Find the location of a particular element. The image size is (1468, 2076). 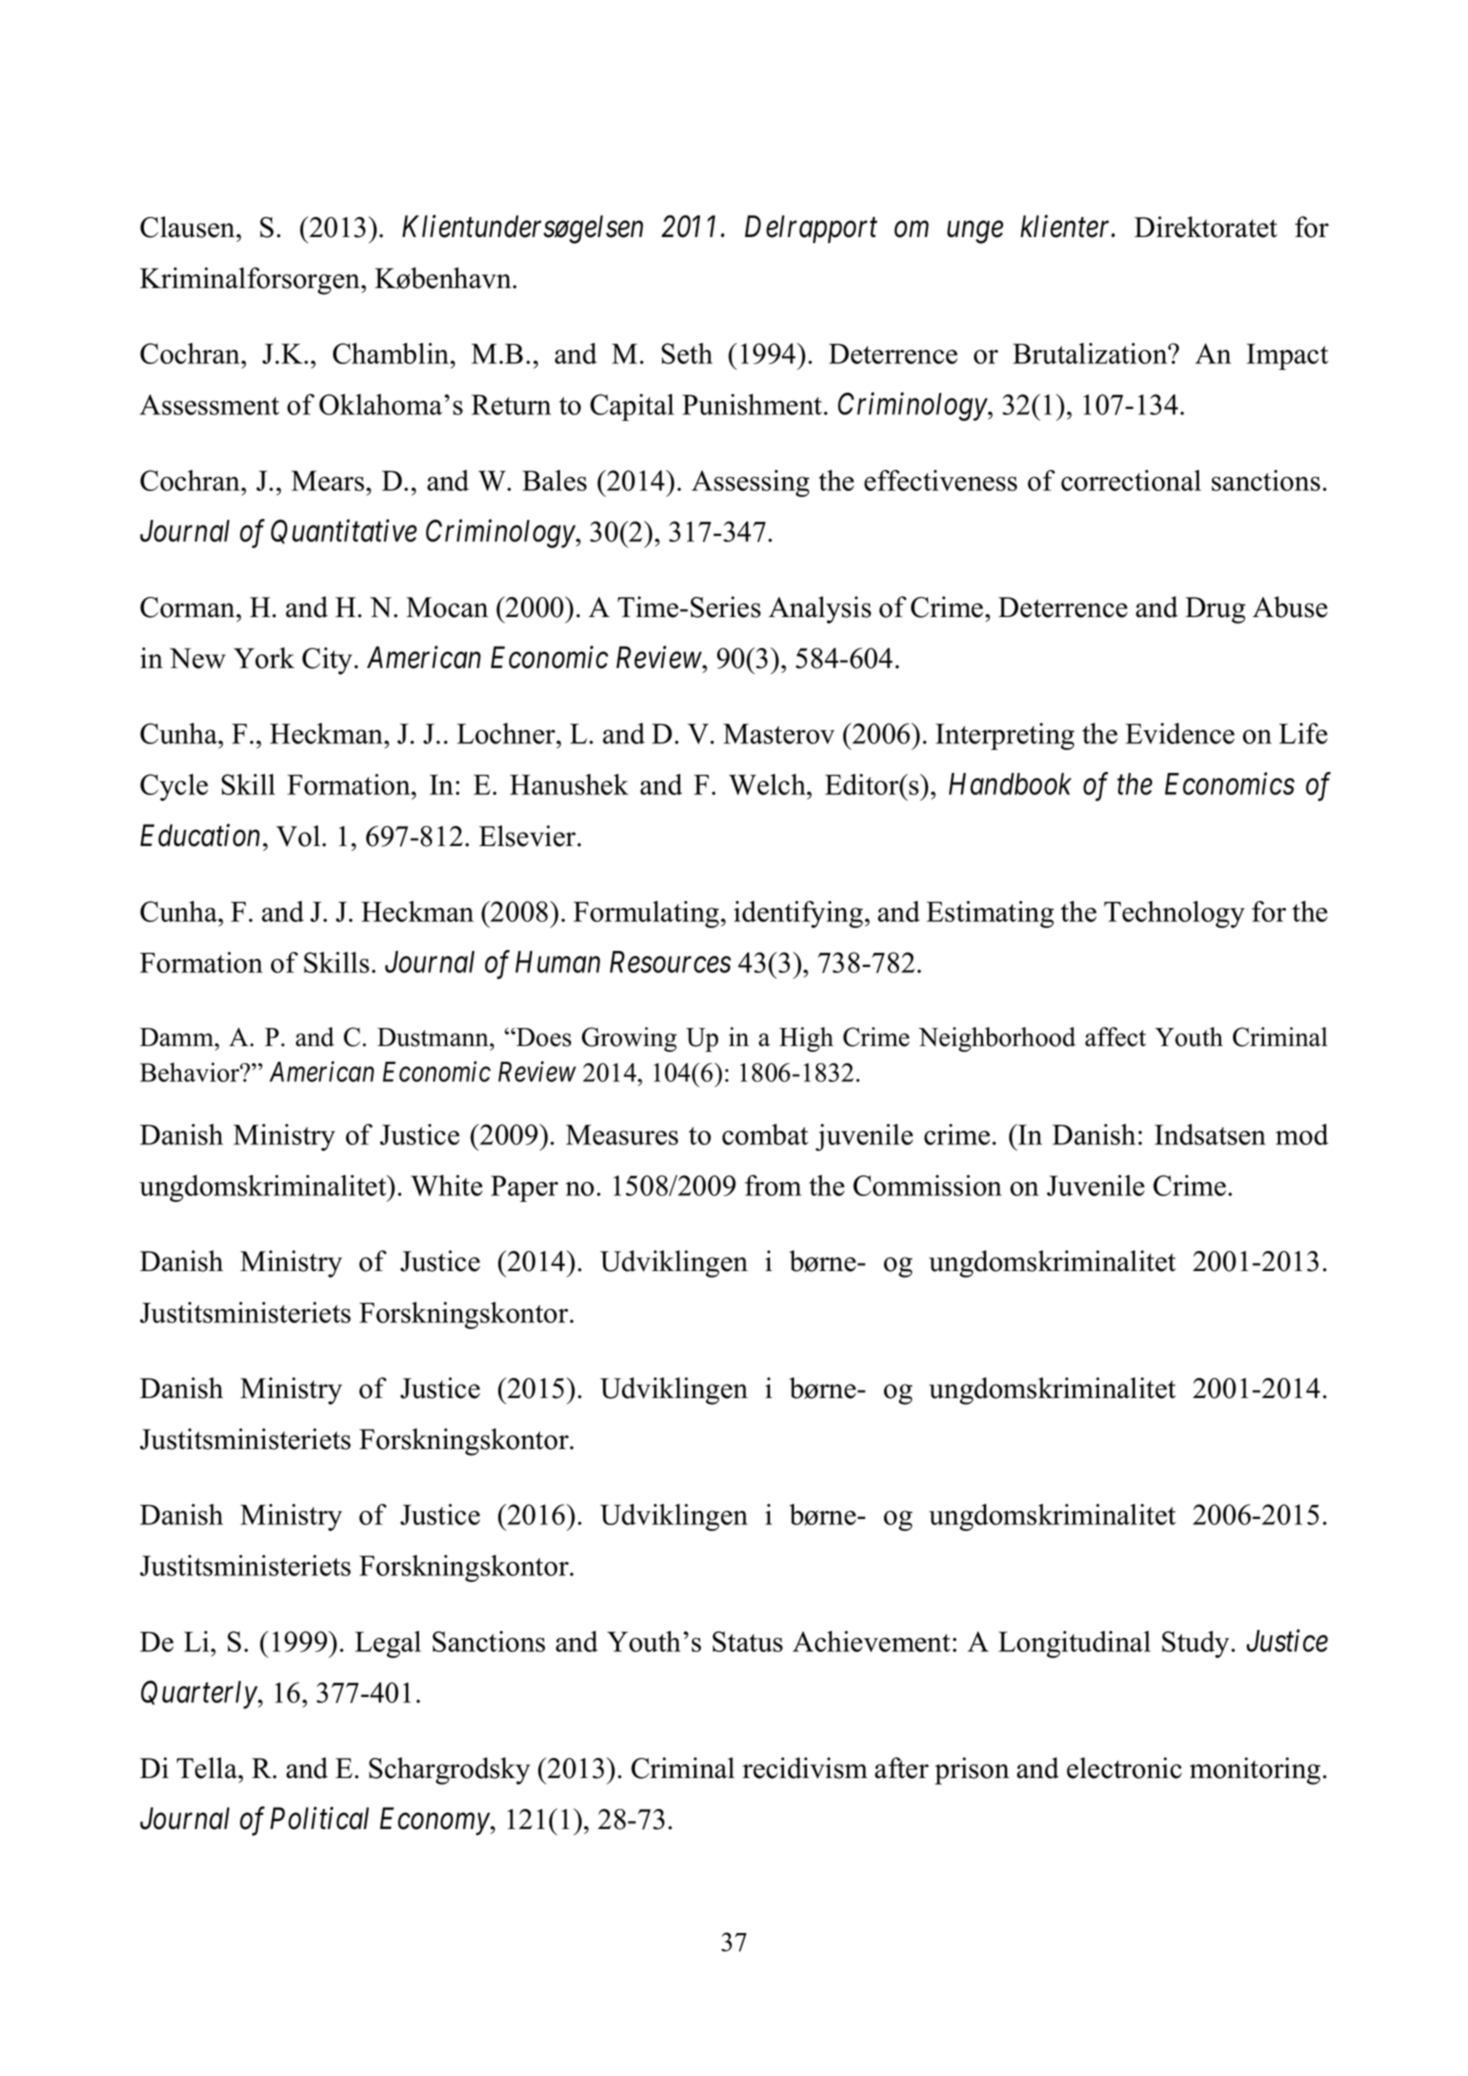

mod is located at coordinates (1302, 1134).
